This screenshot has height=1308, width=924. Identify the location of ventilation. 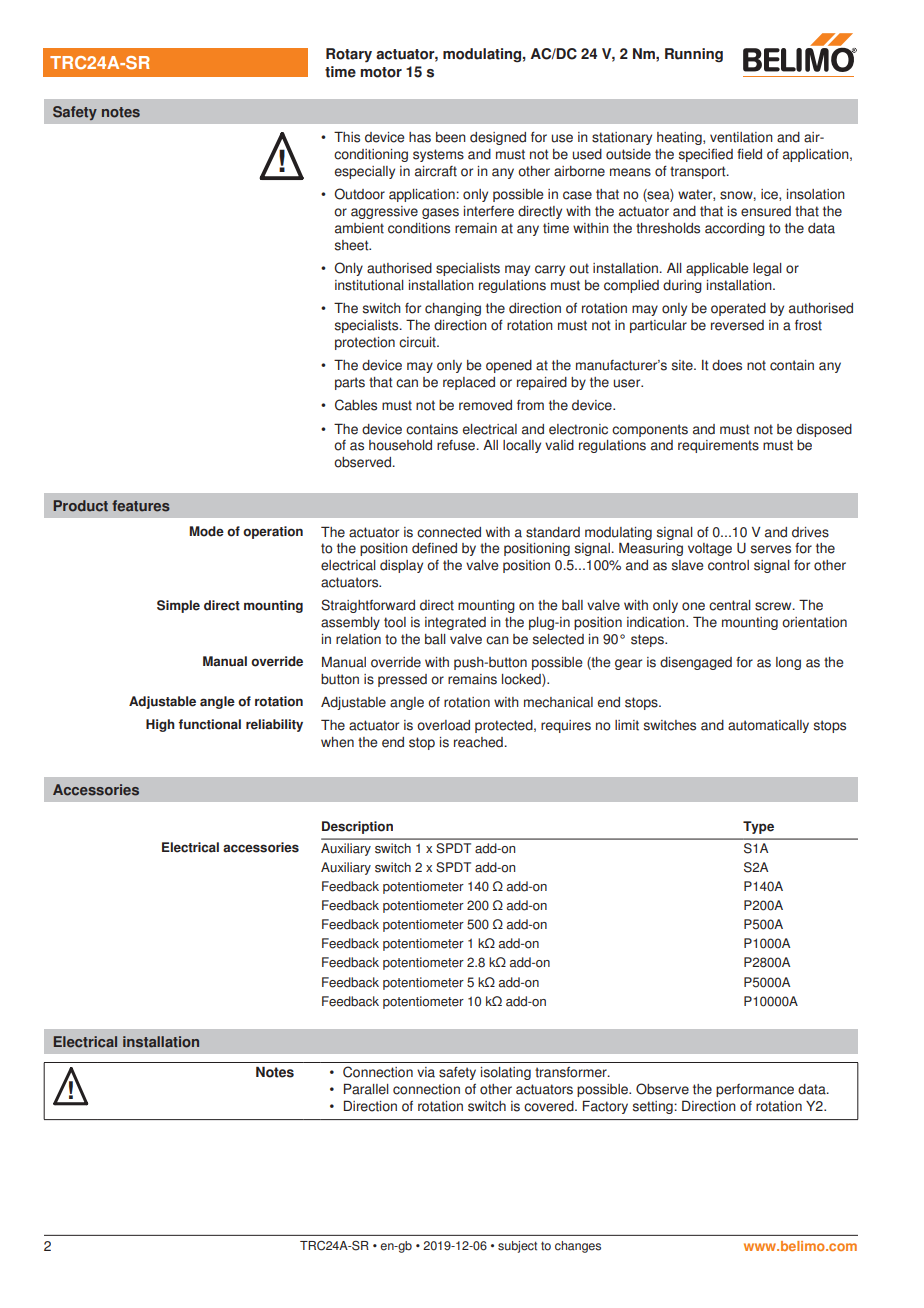
(741, 137).
